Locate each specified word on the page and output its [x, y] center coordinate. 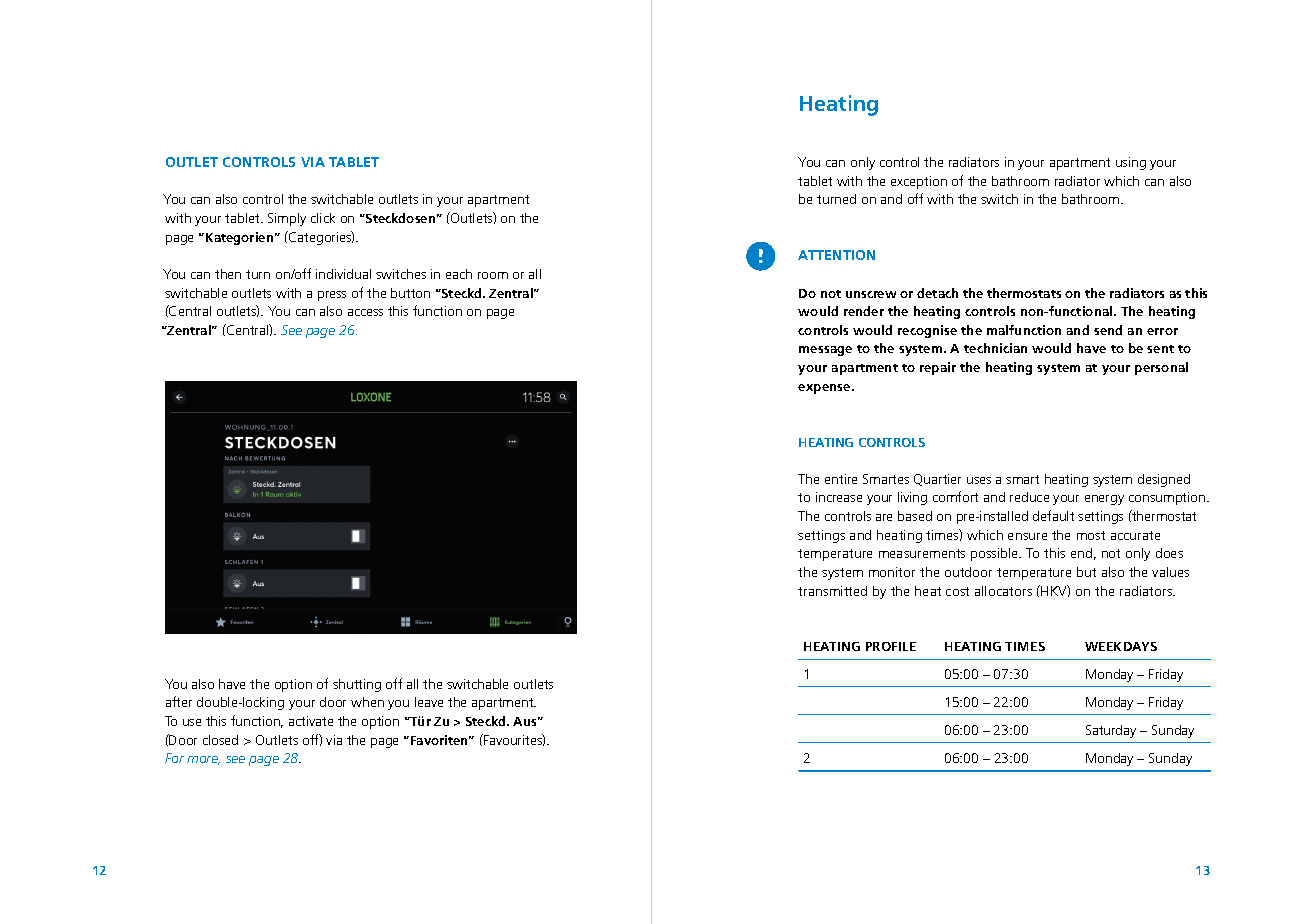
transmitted [832, 591]
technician [995, 348]
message [825, 351]
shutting [357, 685]
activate [311, 721]
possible [996, 554]
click [323, 218]
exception [919, 182]
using [1131, 163]
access [365, 312]
